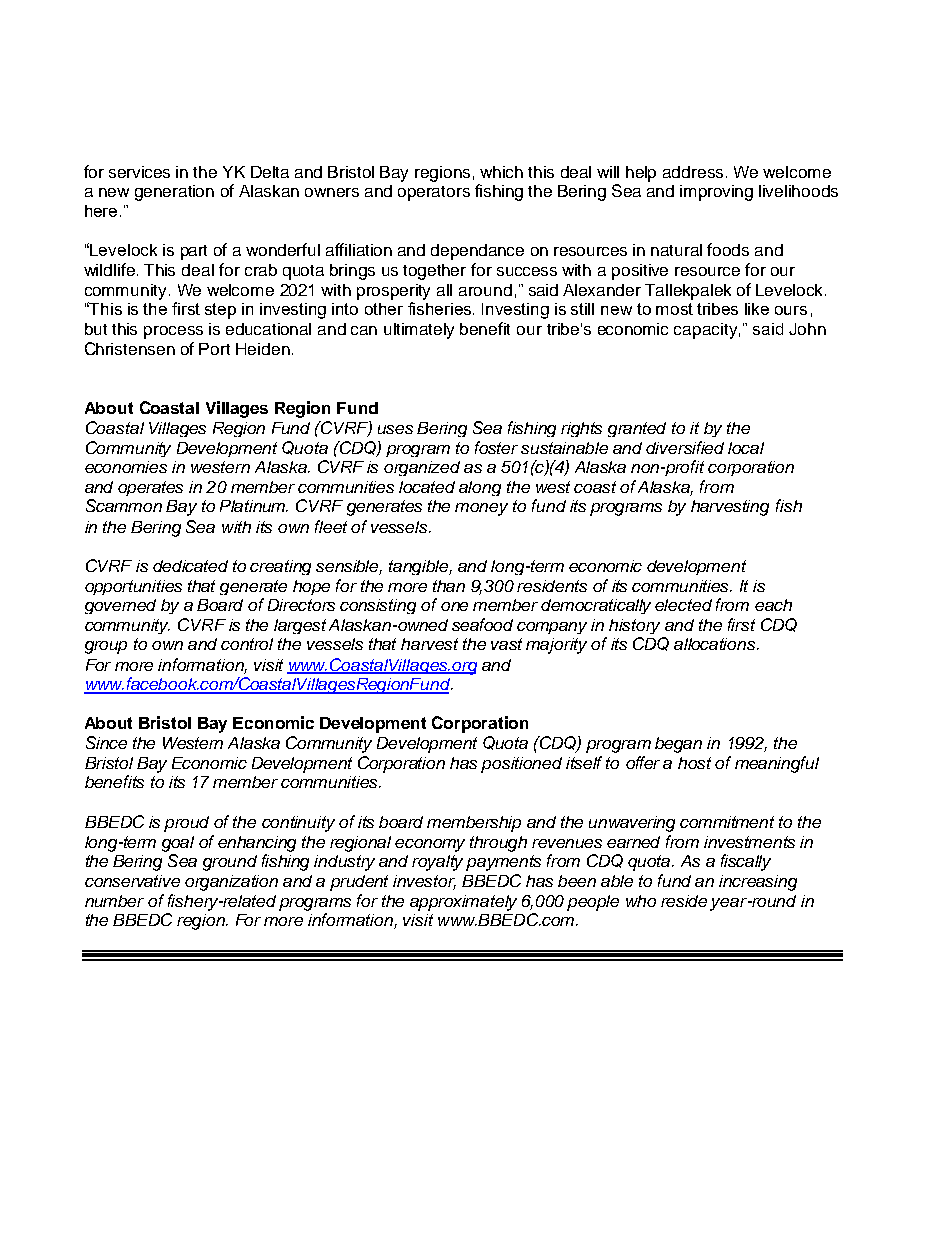  What do you see at coordinates (424, 882) in the screenshot?
I see `investor` at bounding box center [424, 882].
